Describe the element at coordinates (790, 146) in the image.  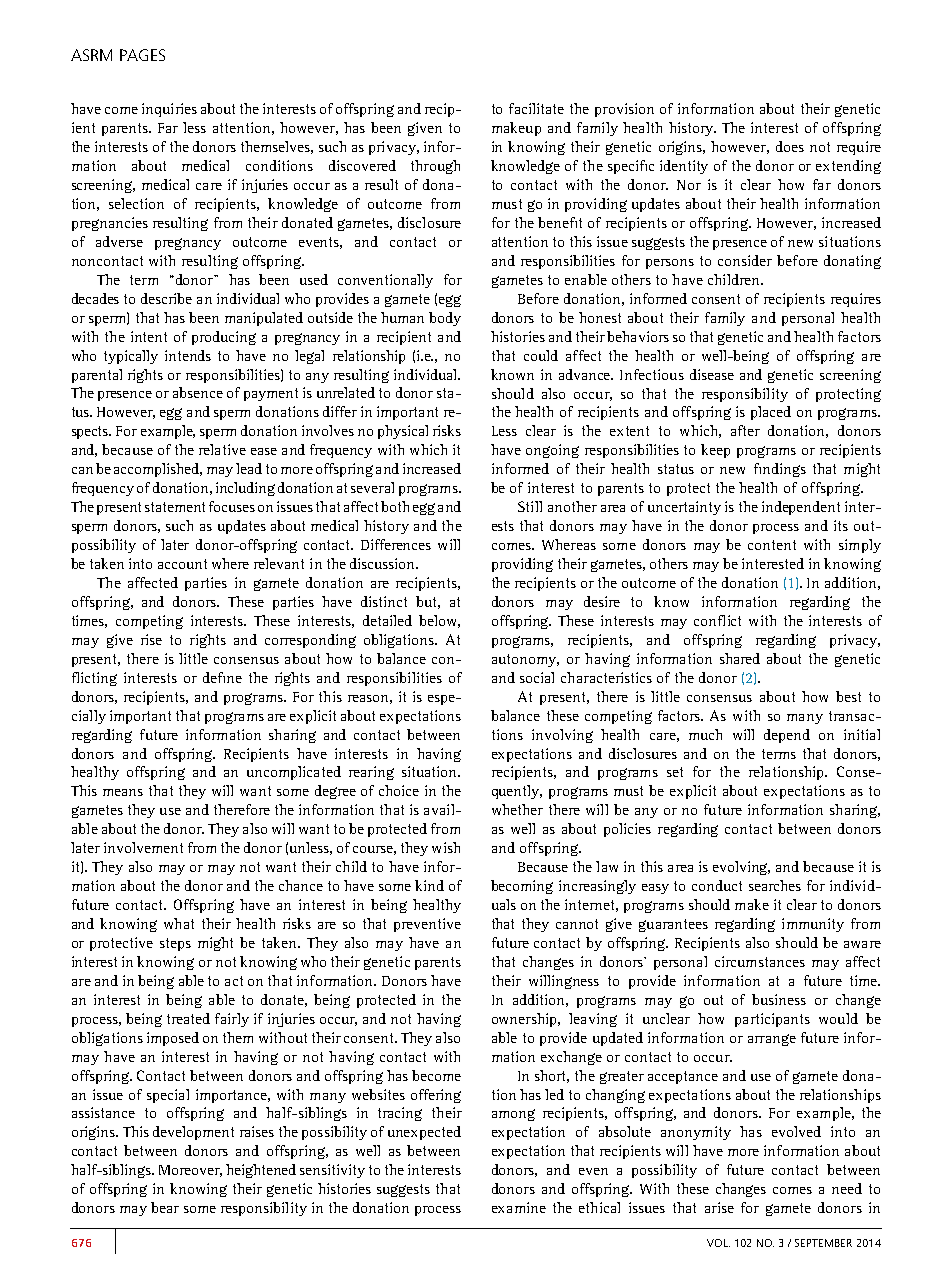
I see `does` at that location.
